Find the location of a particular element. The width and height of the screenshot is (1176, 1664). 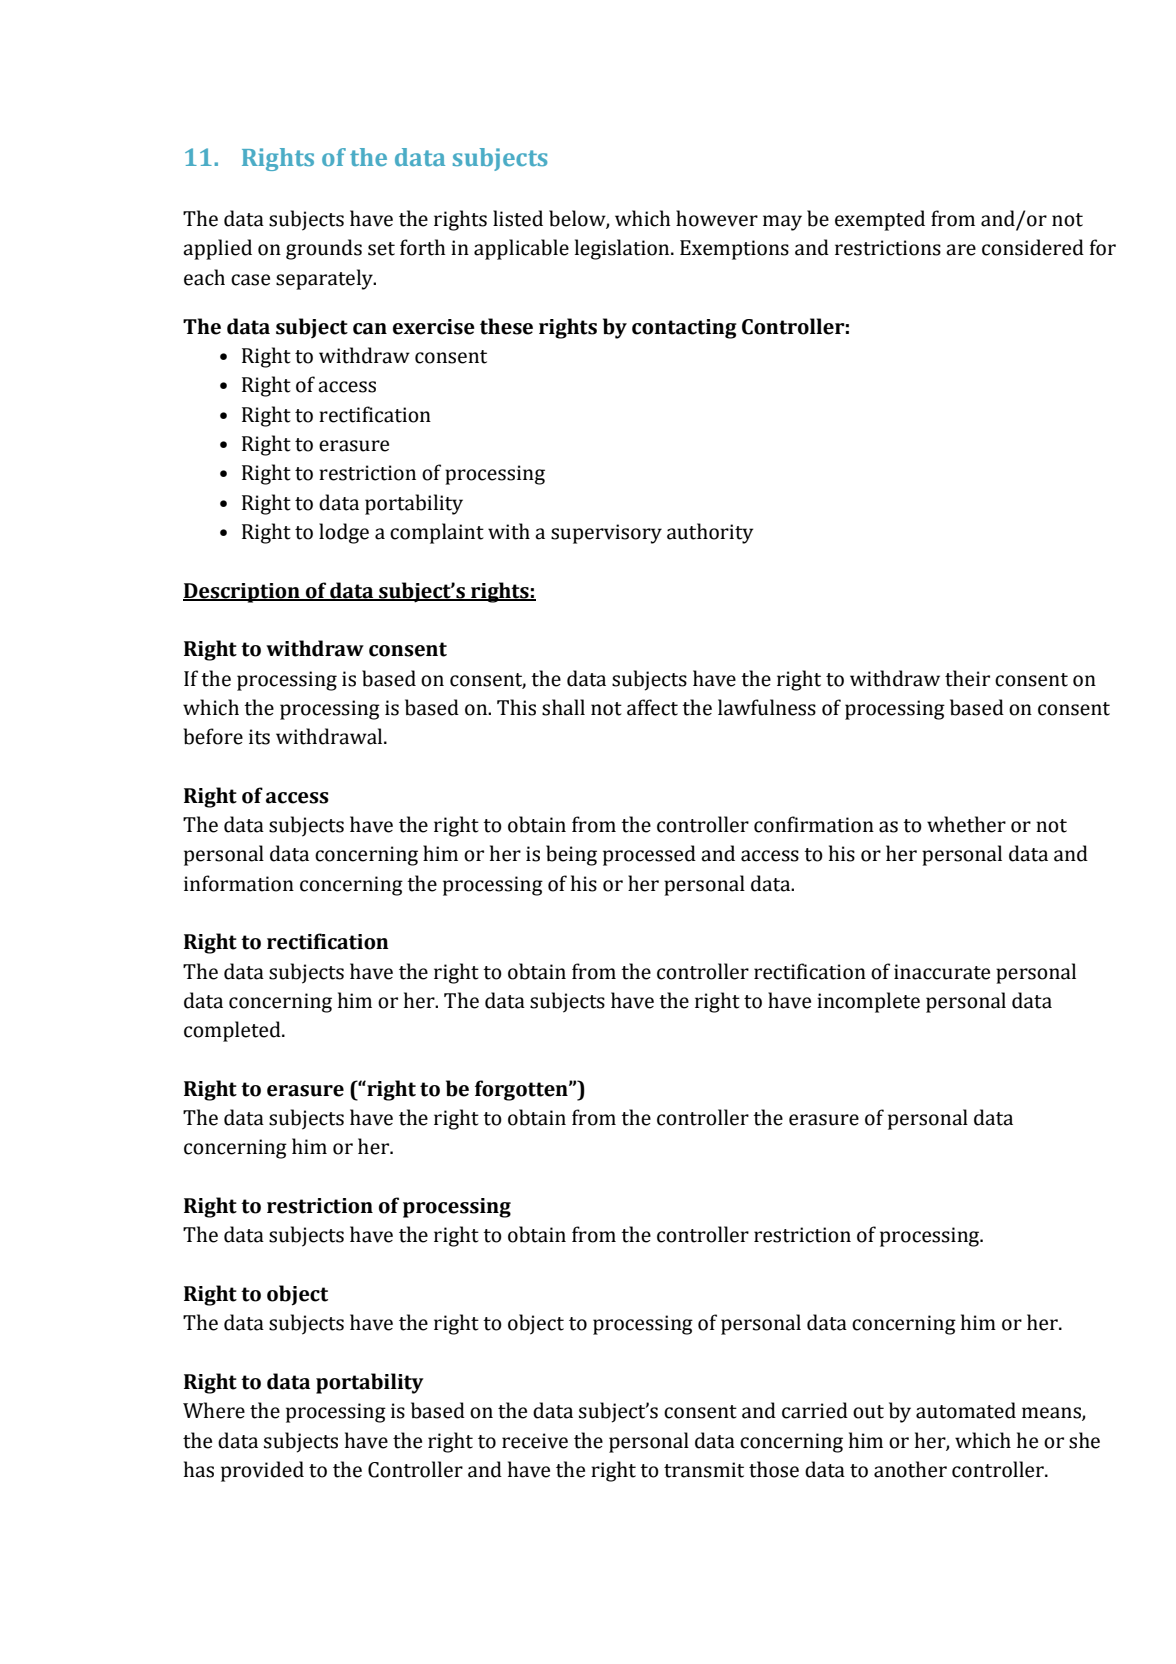

provided is located at coordinates (262, 1471).
